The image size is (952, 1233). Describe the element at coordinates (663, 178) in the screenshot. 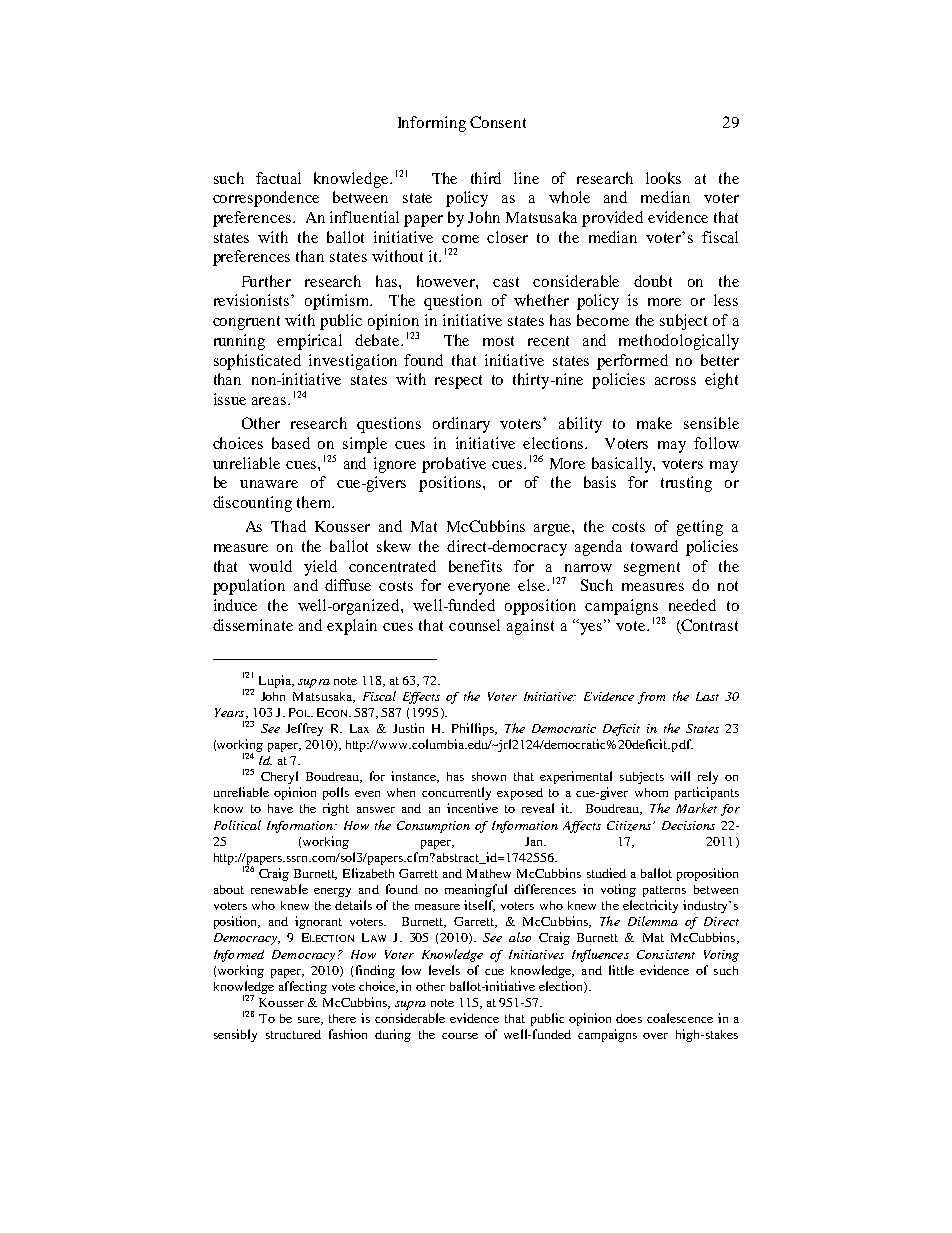

I see `looks` at that location.
